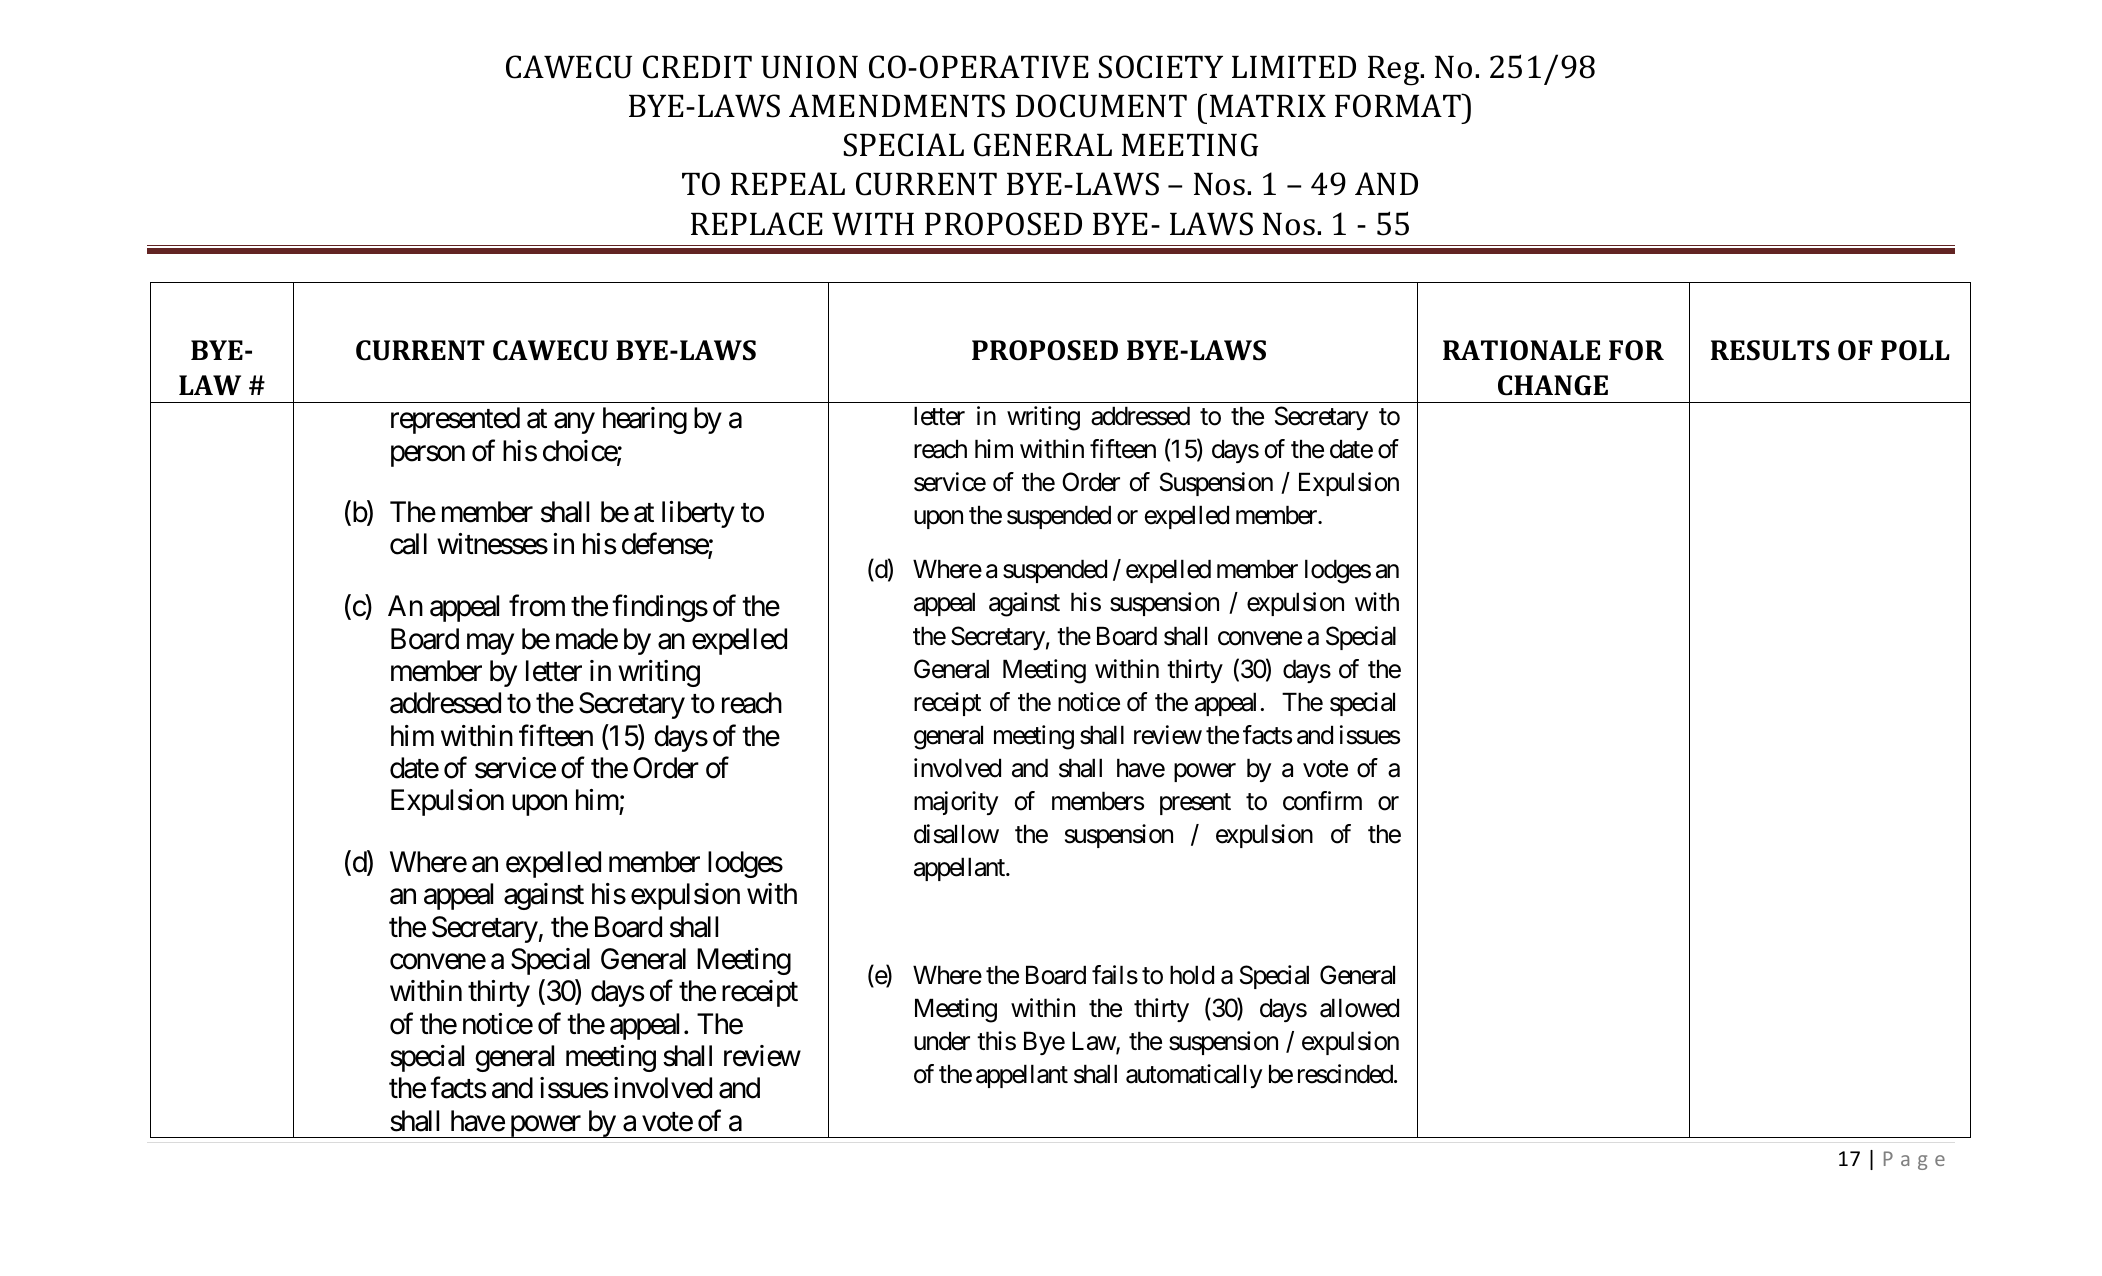  I want to click on rescinded, so click(1345, 1074).
